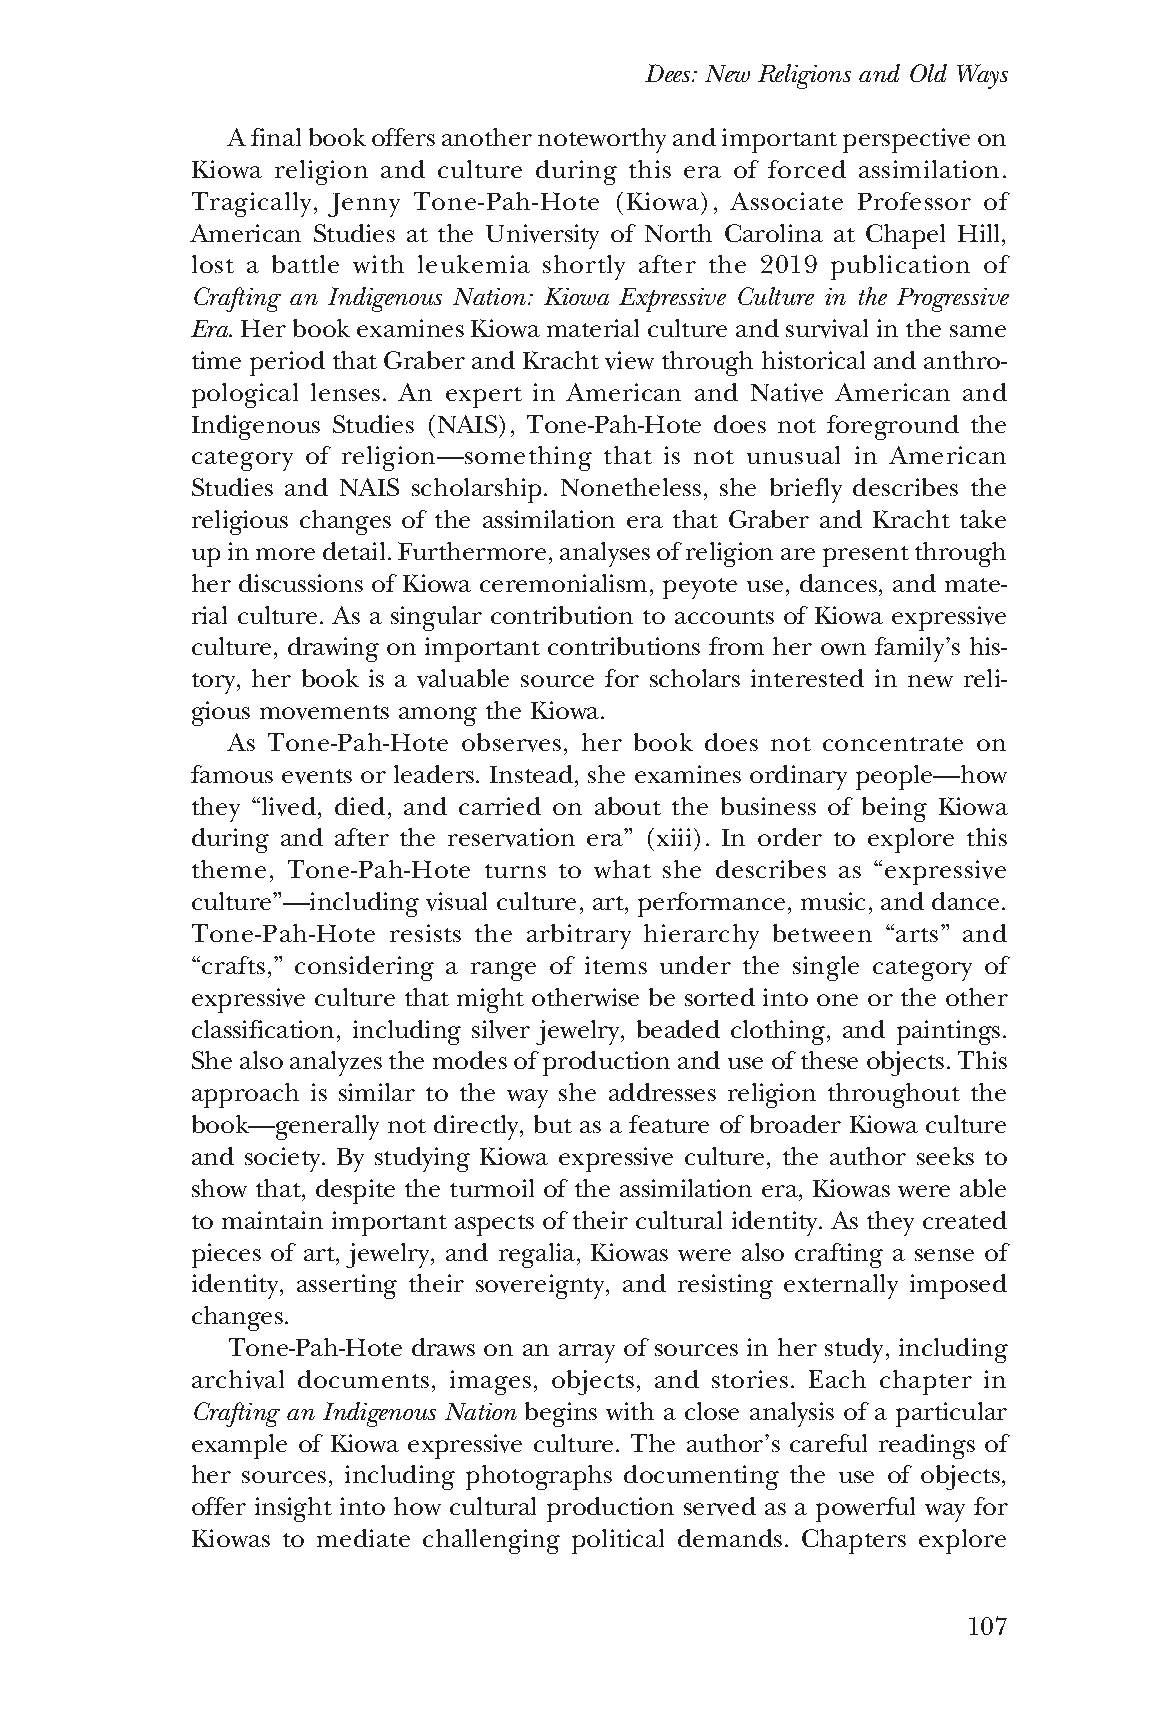 This screenshot has width=1151, height=1726. Describe the element at coordinates (865, 1509) in the screenshot. I see `powerful` at that location.
